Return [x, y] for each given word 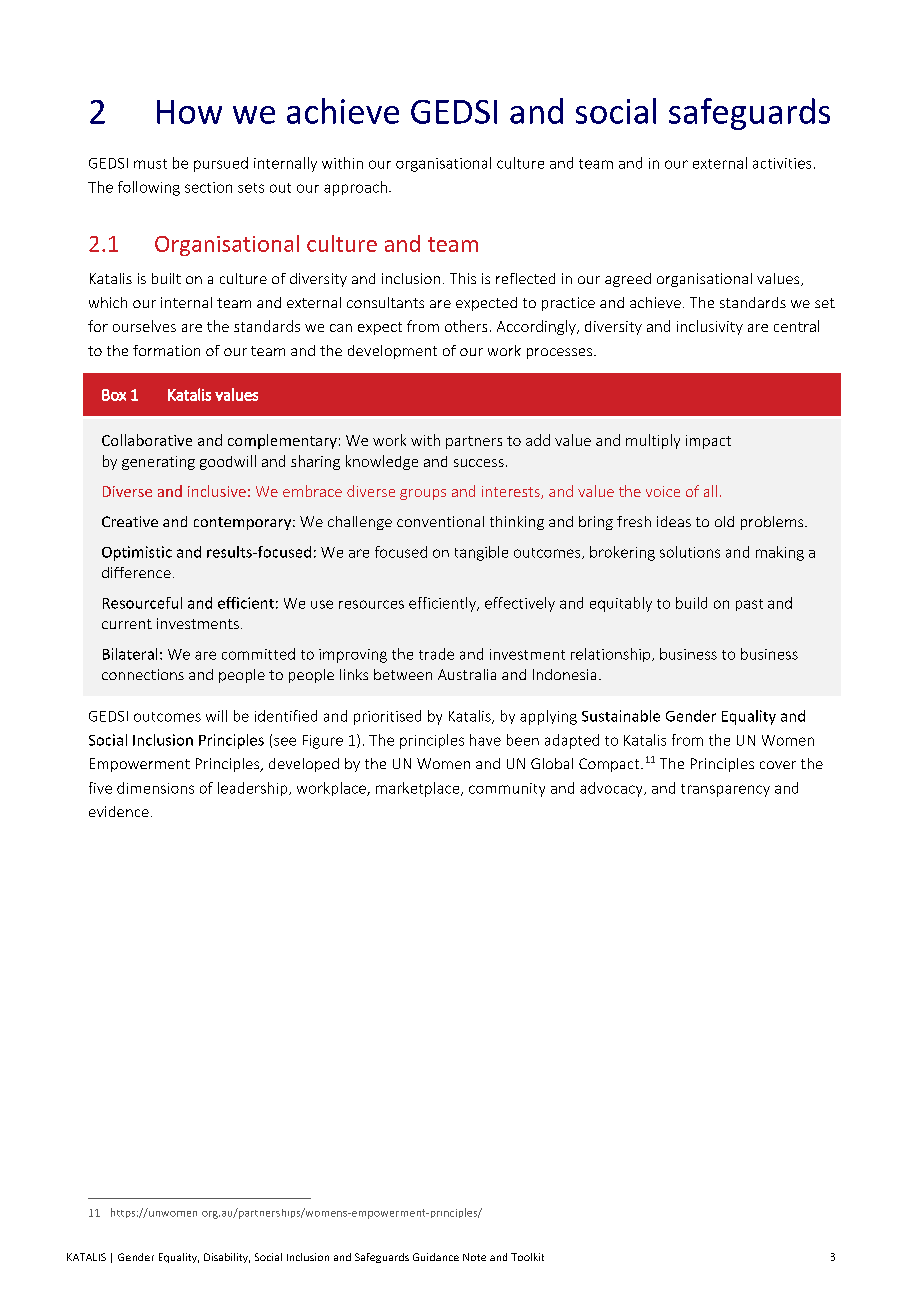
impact [708, 442]
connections [143, 674]
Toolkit [527, 1257]
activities [782, 163]
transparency [725, 790]
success [479, 463]
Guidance [436, 1257]
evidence [119, 811]
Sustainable [621, 716]
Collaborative [147, 440]
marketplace [419, 789]
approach [355, 188]
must [150, 164]
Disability [227, 1258]
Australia [467, 674]
